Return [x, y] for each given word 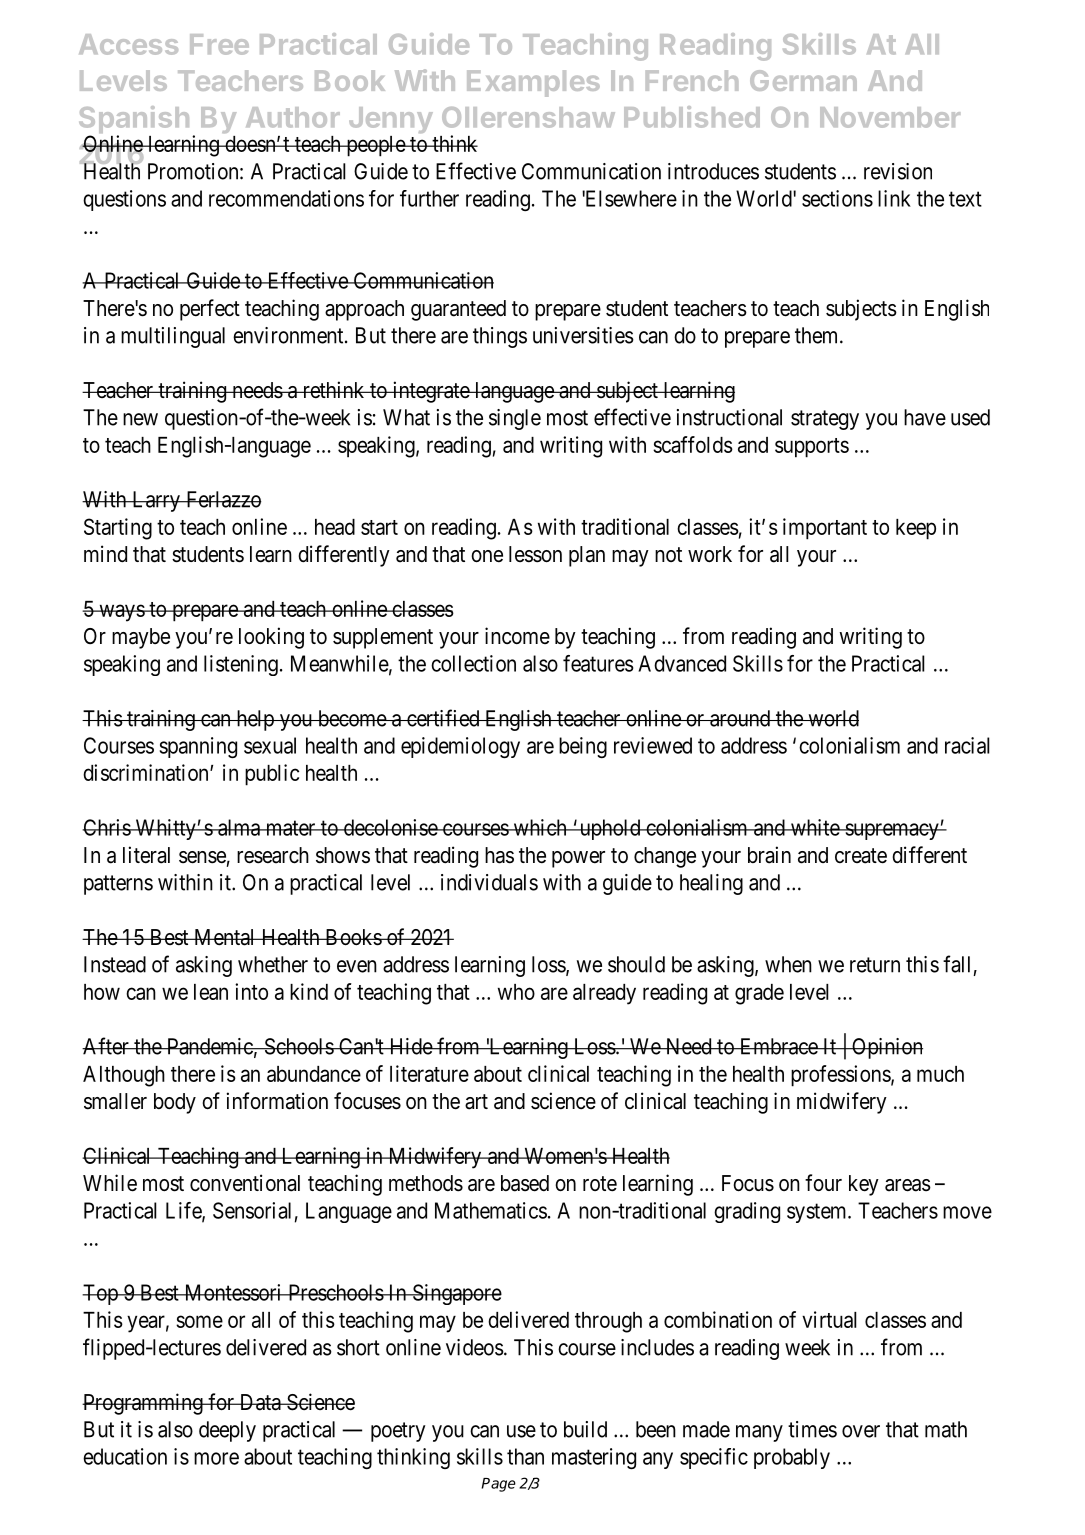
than [525, 1456]
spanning [198, 747]
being [583, 747]
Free [219, 44]
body [175, 1103]
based [525, 1183]
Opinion [886, 1048]
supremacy [892, 831]
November [890, 117]
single [515, 419]
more [216, 1458]
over [861, 1431]
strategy [825, 420]
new [140, 419]
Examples [533, 83]
